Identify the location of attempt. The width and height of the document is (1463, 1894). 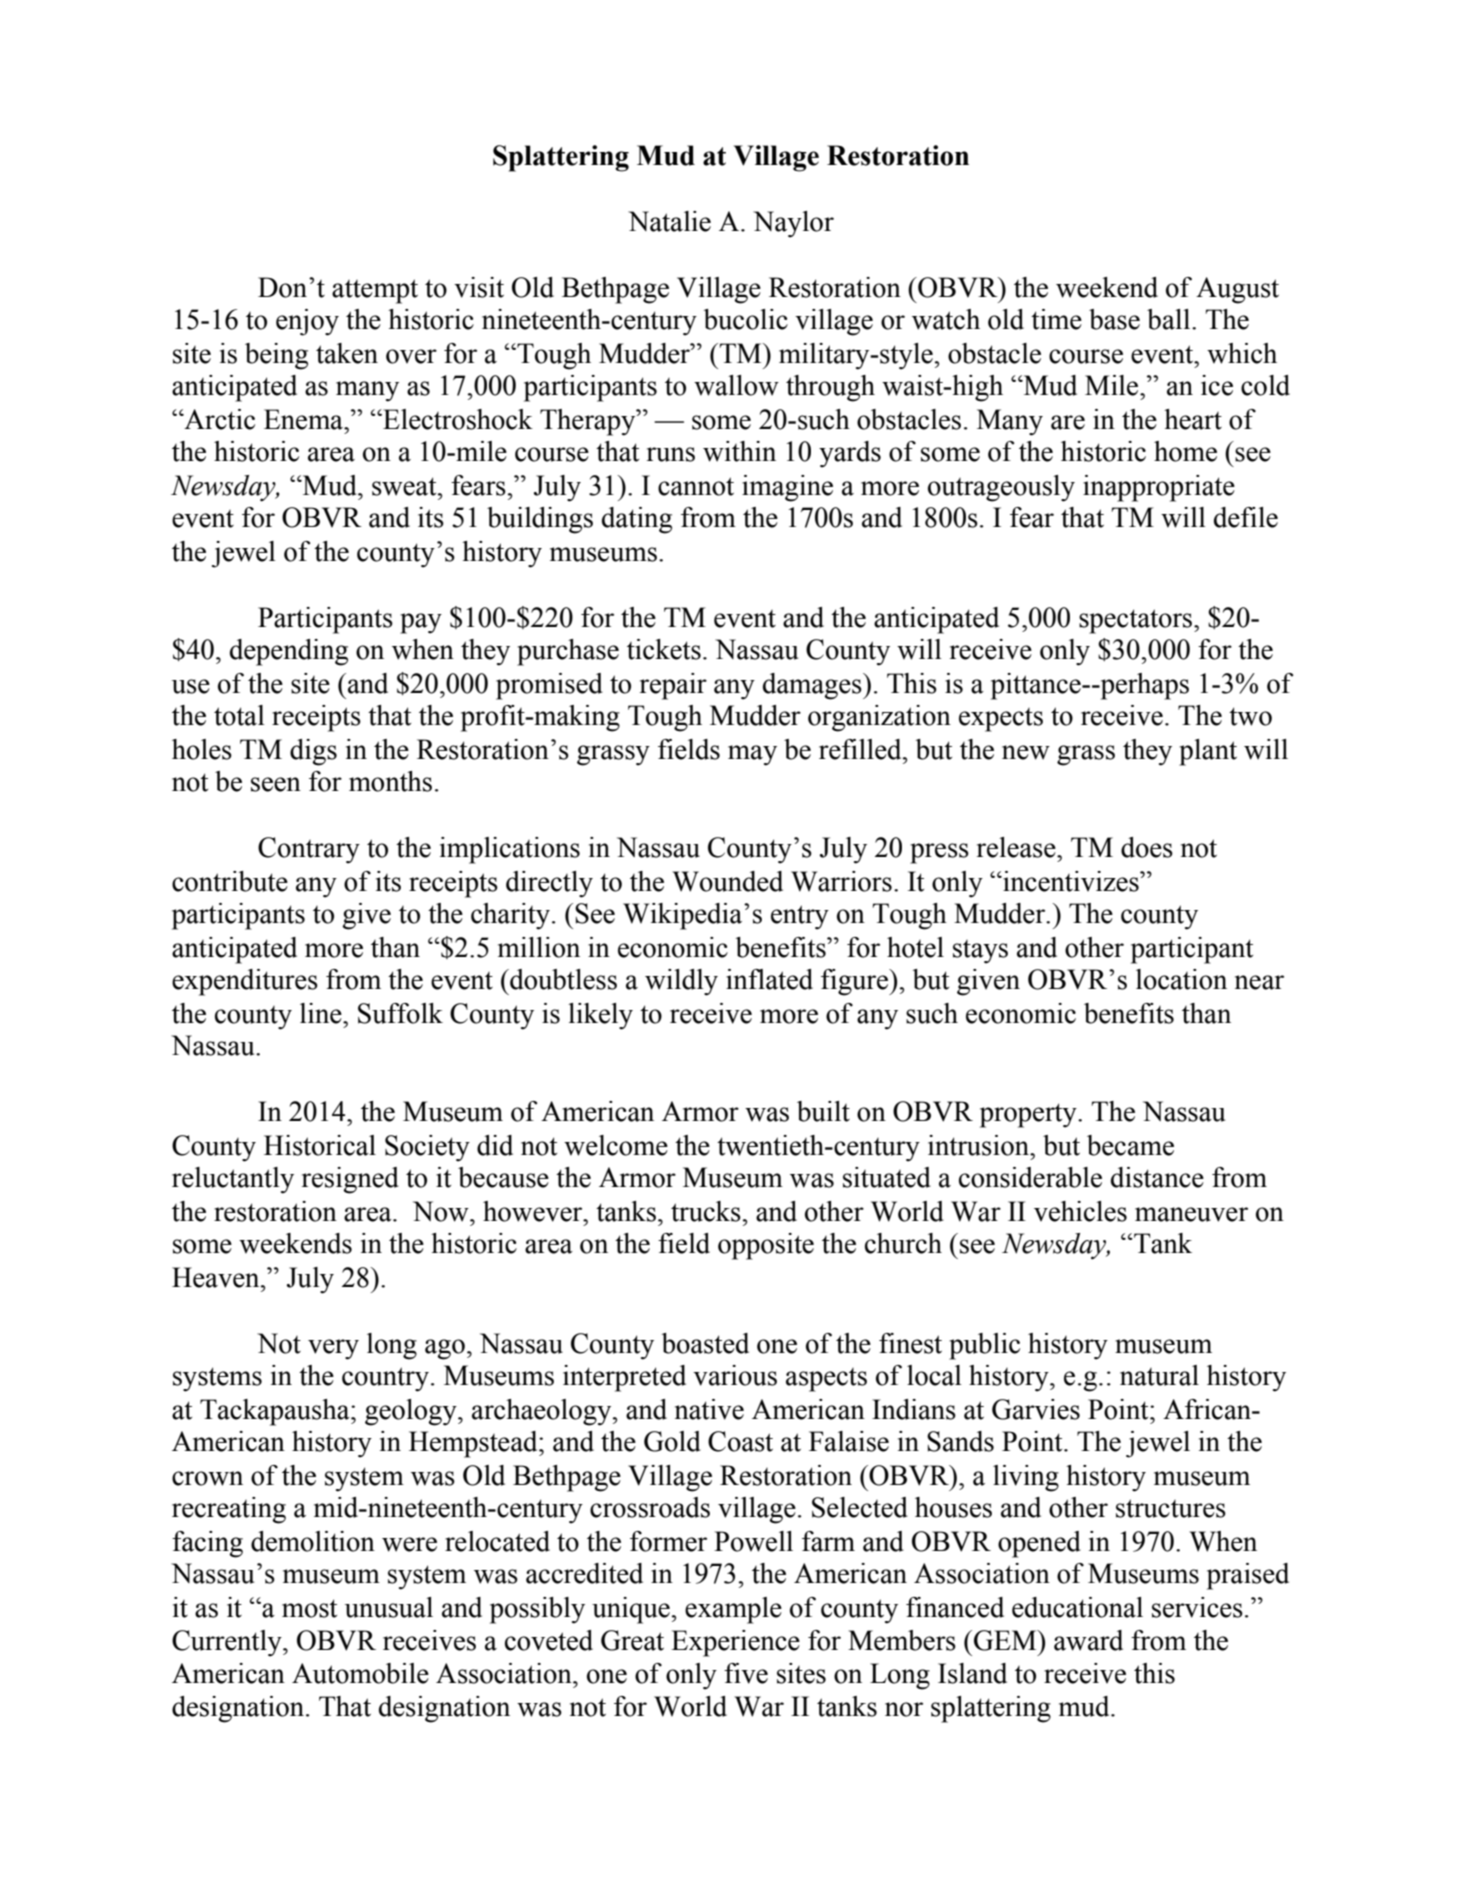
(375, 291).
